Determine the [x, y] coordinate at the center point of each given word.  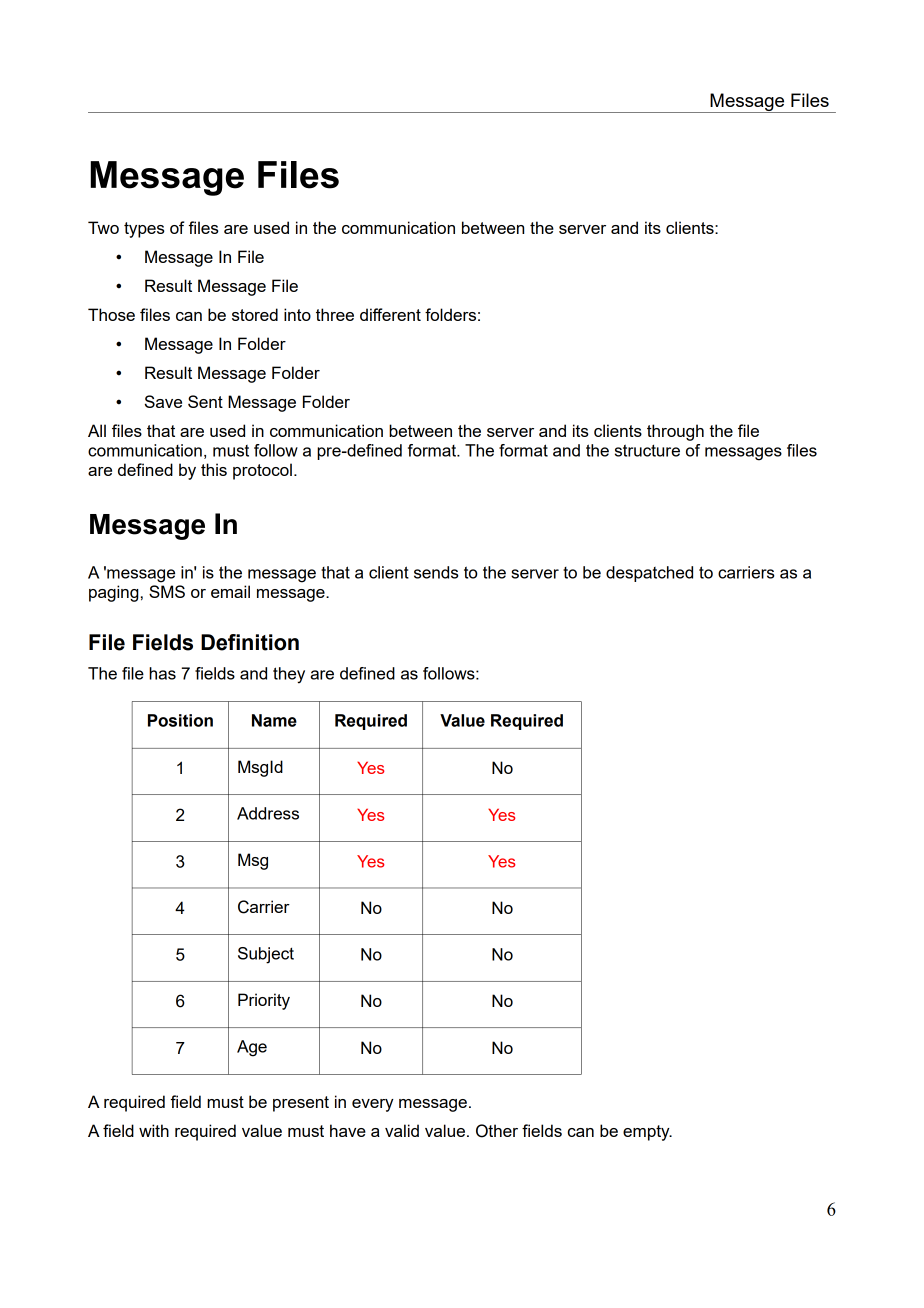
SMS [167, 591]
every [373, 1105]
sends [436, 572]
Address [268, 813]
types [144, 230]
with [154, 1130]
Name [274, 720]
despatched [649, 574]
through [675, 432]
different [390, 314]
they [289, 675]
